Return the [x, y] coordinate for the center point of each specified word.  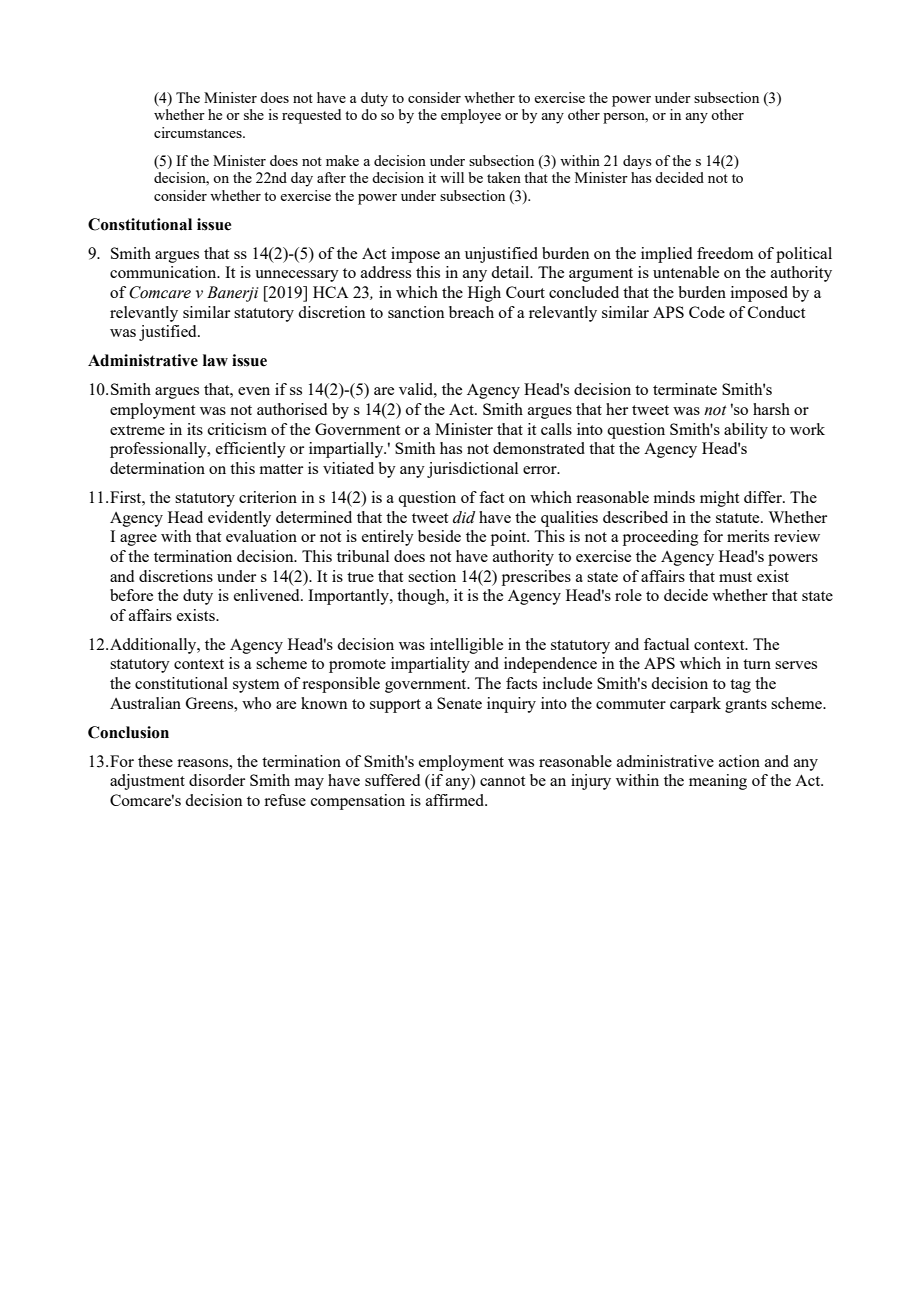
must [735, 577]
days [637, 162]
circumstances [199, 132]
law [215, 360]
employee [471, 116]
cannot [502, 781]
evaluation [261, 536]
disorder [217, 780]
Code [707, 312]
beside [439, 536]
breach [471, 312]
